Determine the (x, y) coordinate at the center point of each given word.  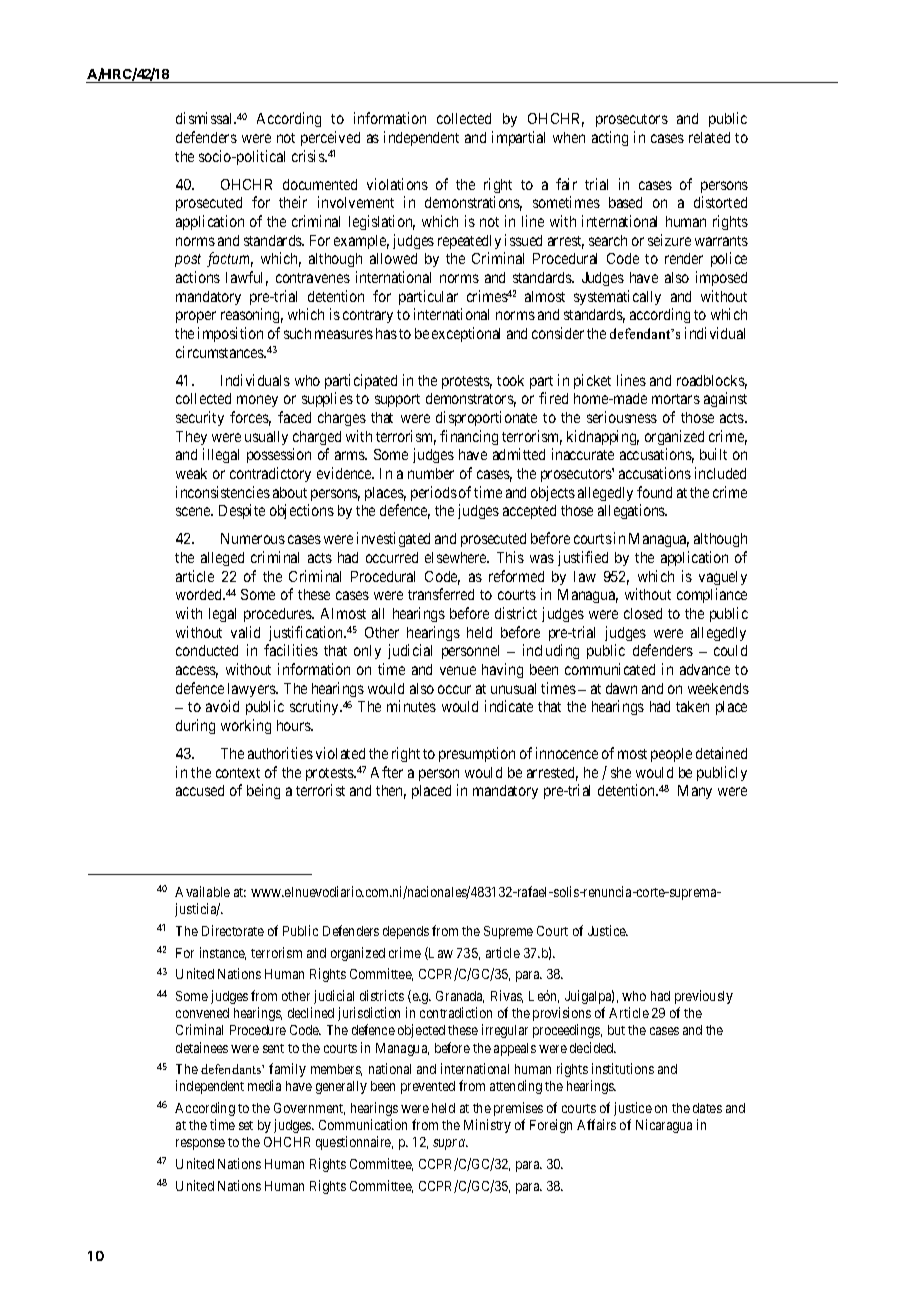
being (263, 791)
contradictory (270, 474)
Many (695, 792)
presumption (477, 754)
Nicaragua (664, 1126)
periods (434, 493)
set (246, 1125)
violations (397, 184)
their (293, 202)
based (625, 202)
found (654, 492)
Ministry (487, 1126)
